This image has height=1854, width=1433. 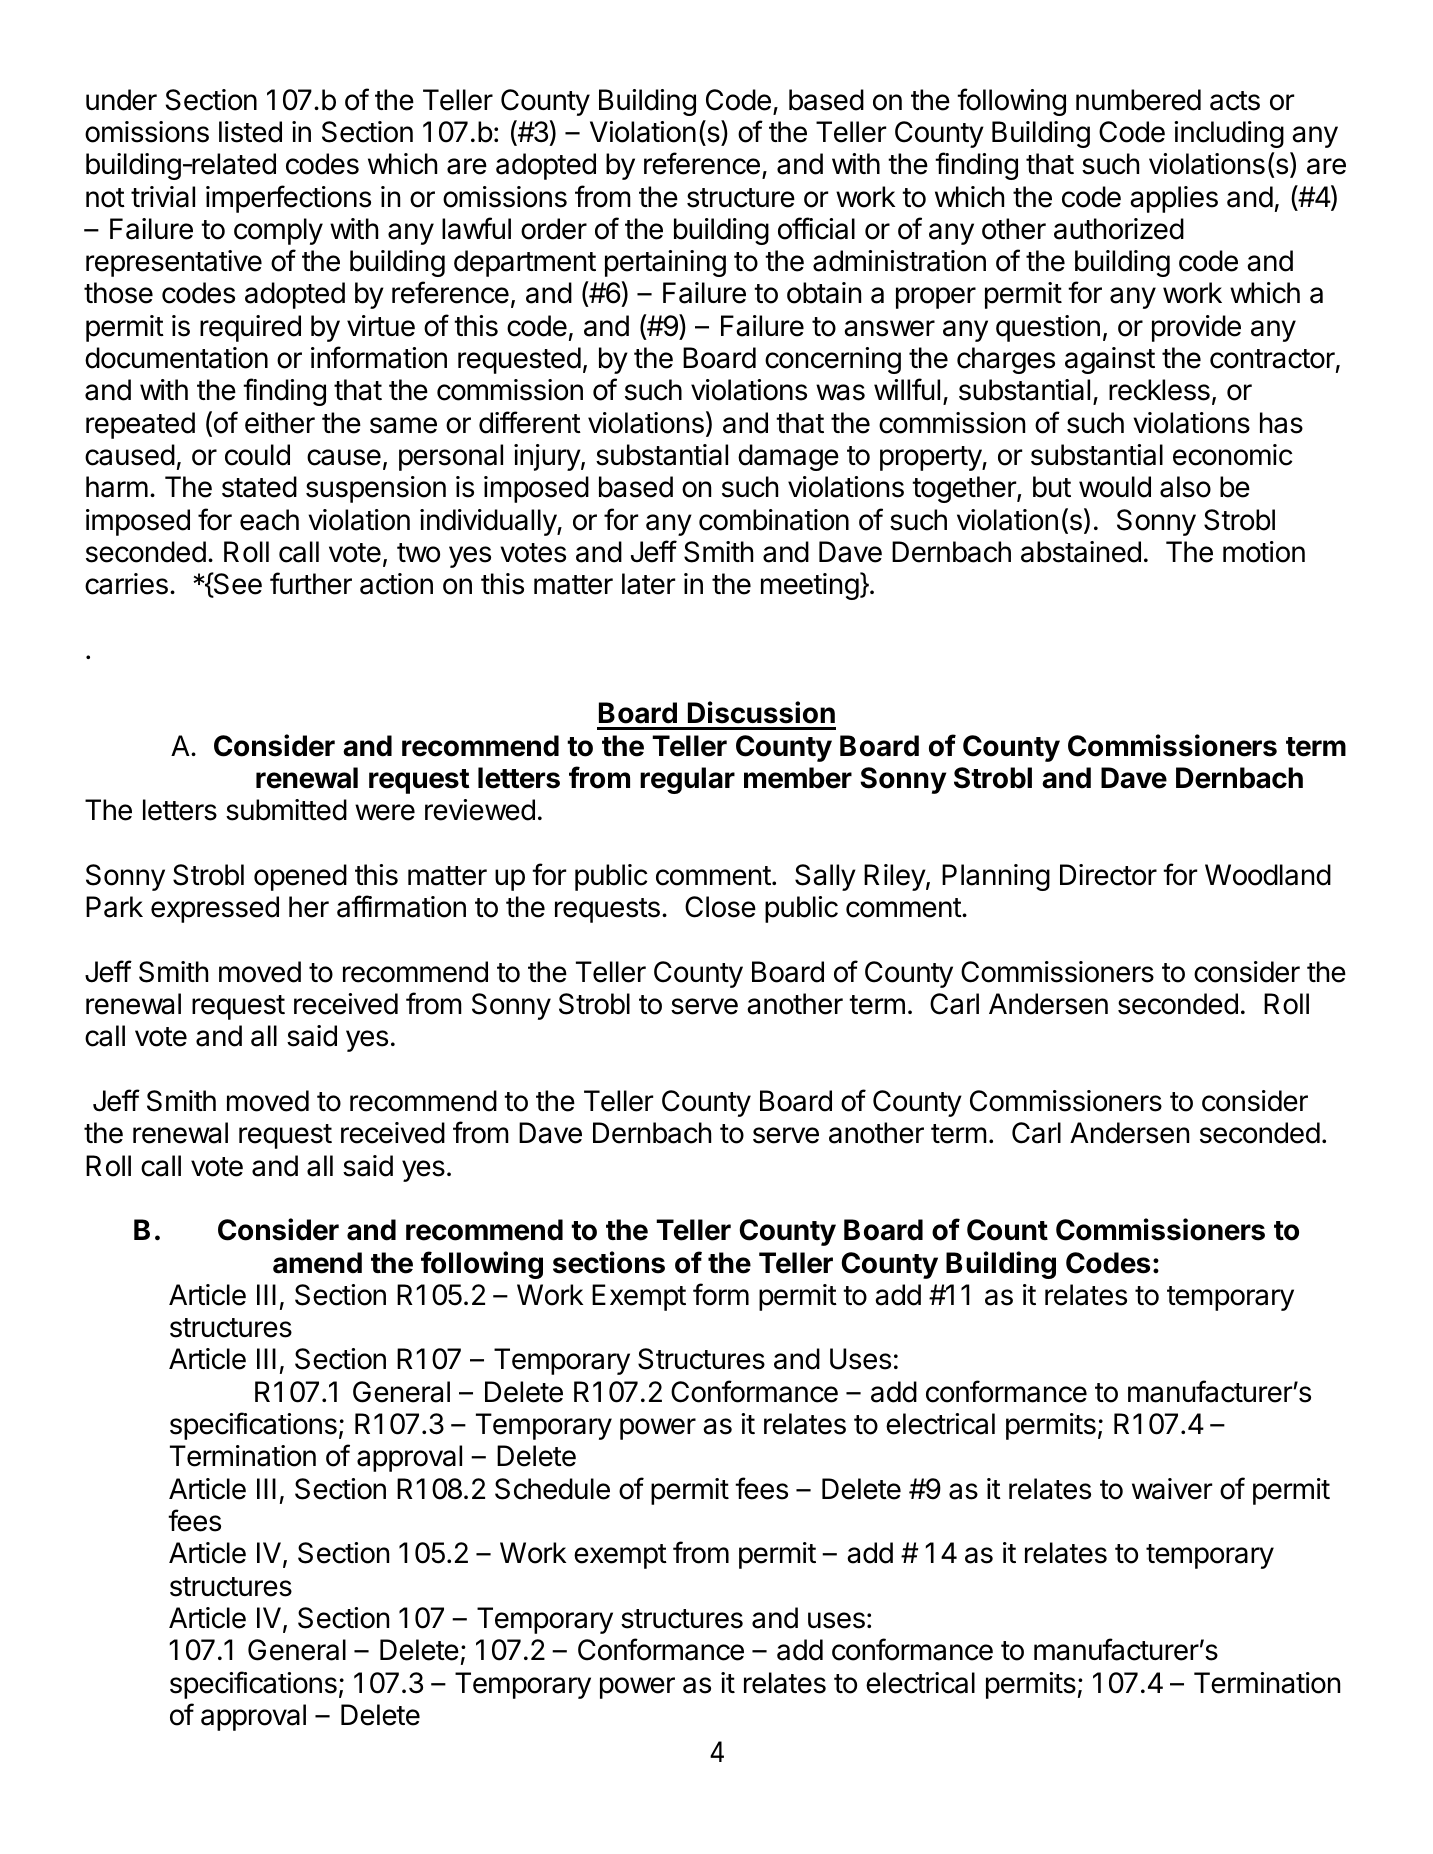 What do you see at coordinates (687, 780) in the image?
I see `regular` at bounding box center [687, 780].
